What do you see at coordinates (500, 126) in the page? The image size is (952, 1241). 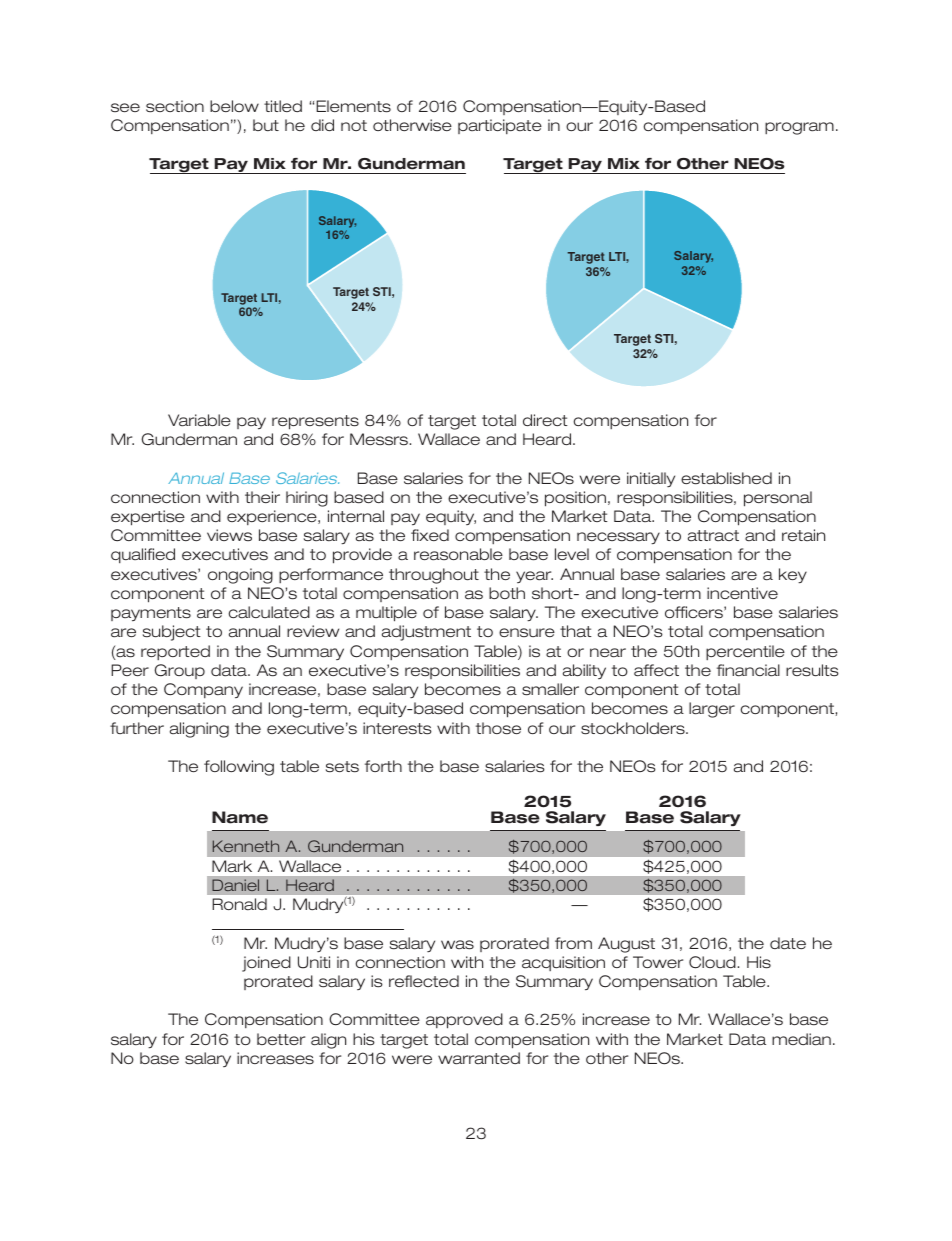 I see `participate` at bounding box center [500, 126].
